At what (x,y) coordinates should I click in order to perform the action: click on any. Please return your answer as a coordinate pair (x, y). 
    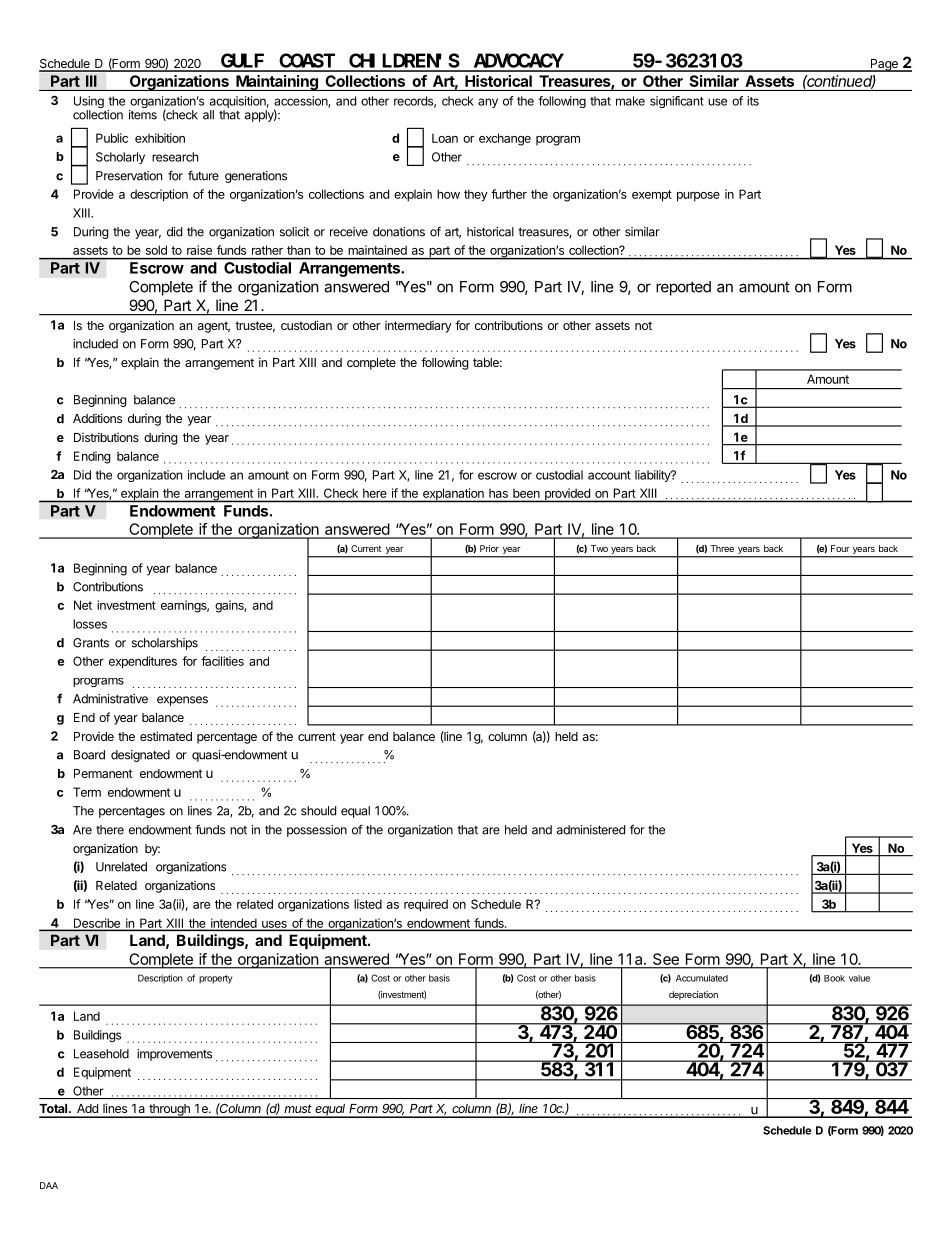
    Looking at the image, I should click on (488, 103).
